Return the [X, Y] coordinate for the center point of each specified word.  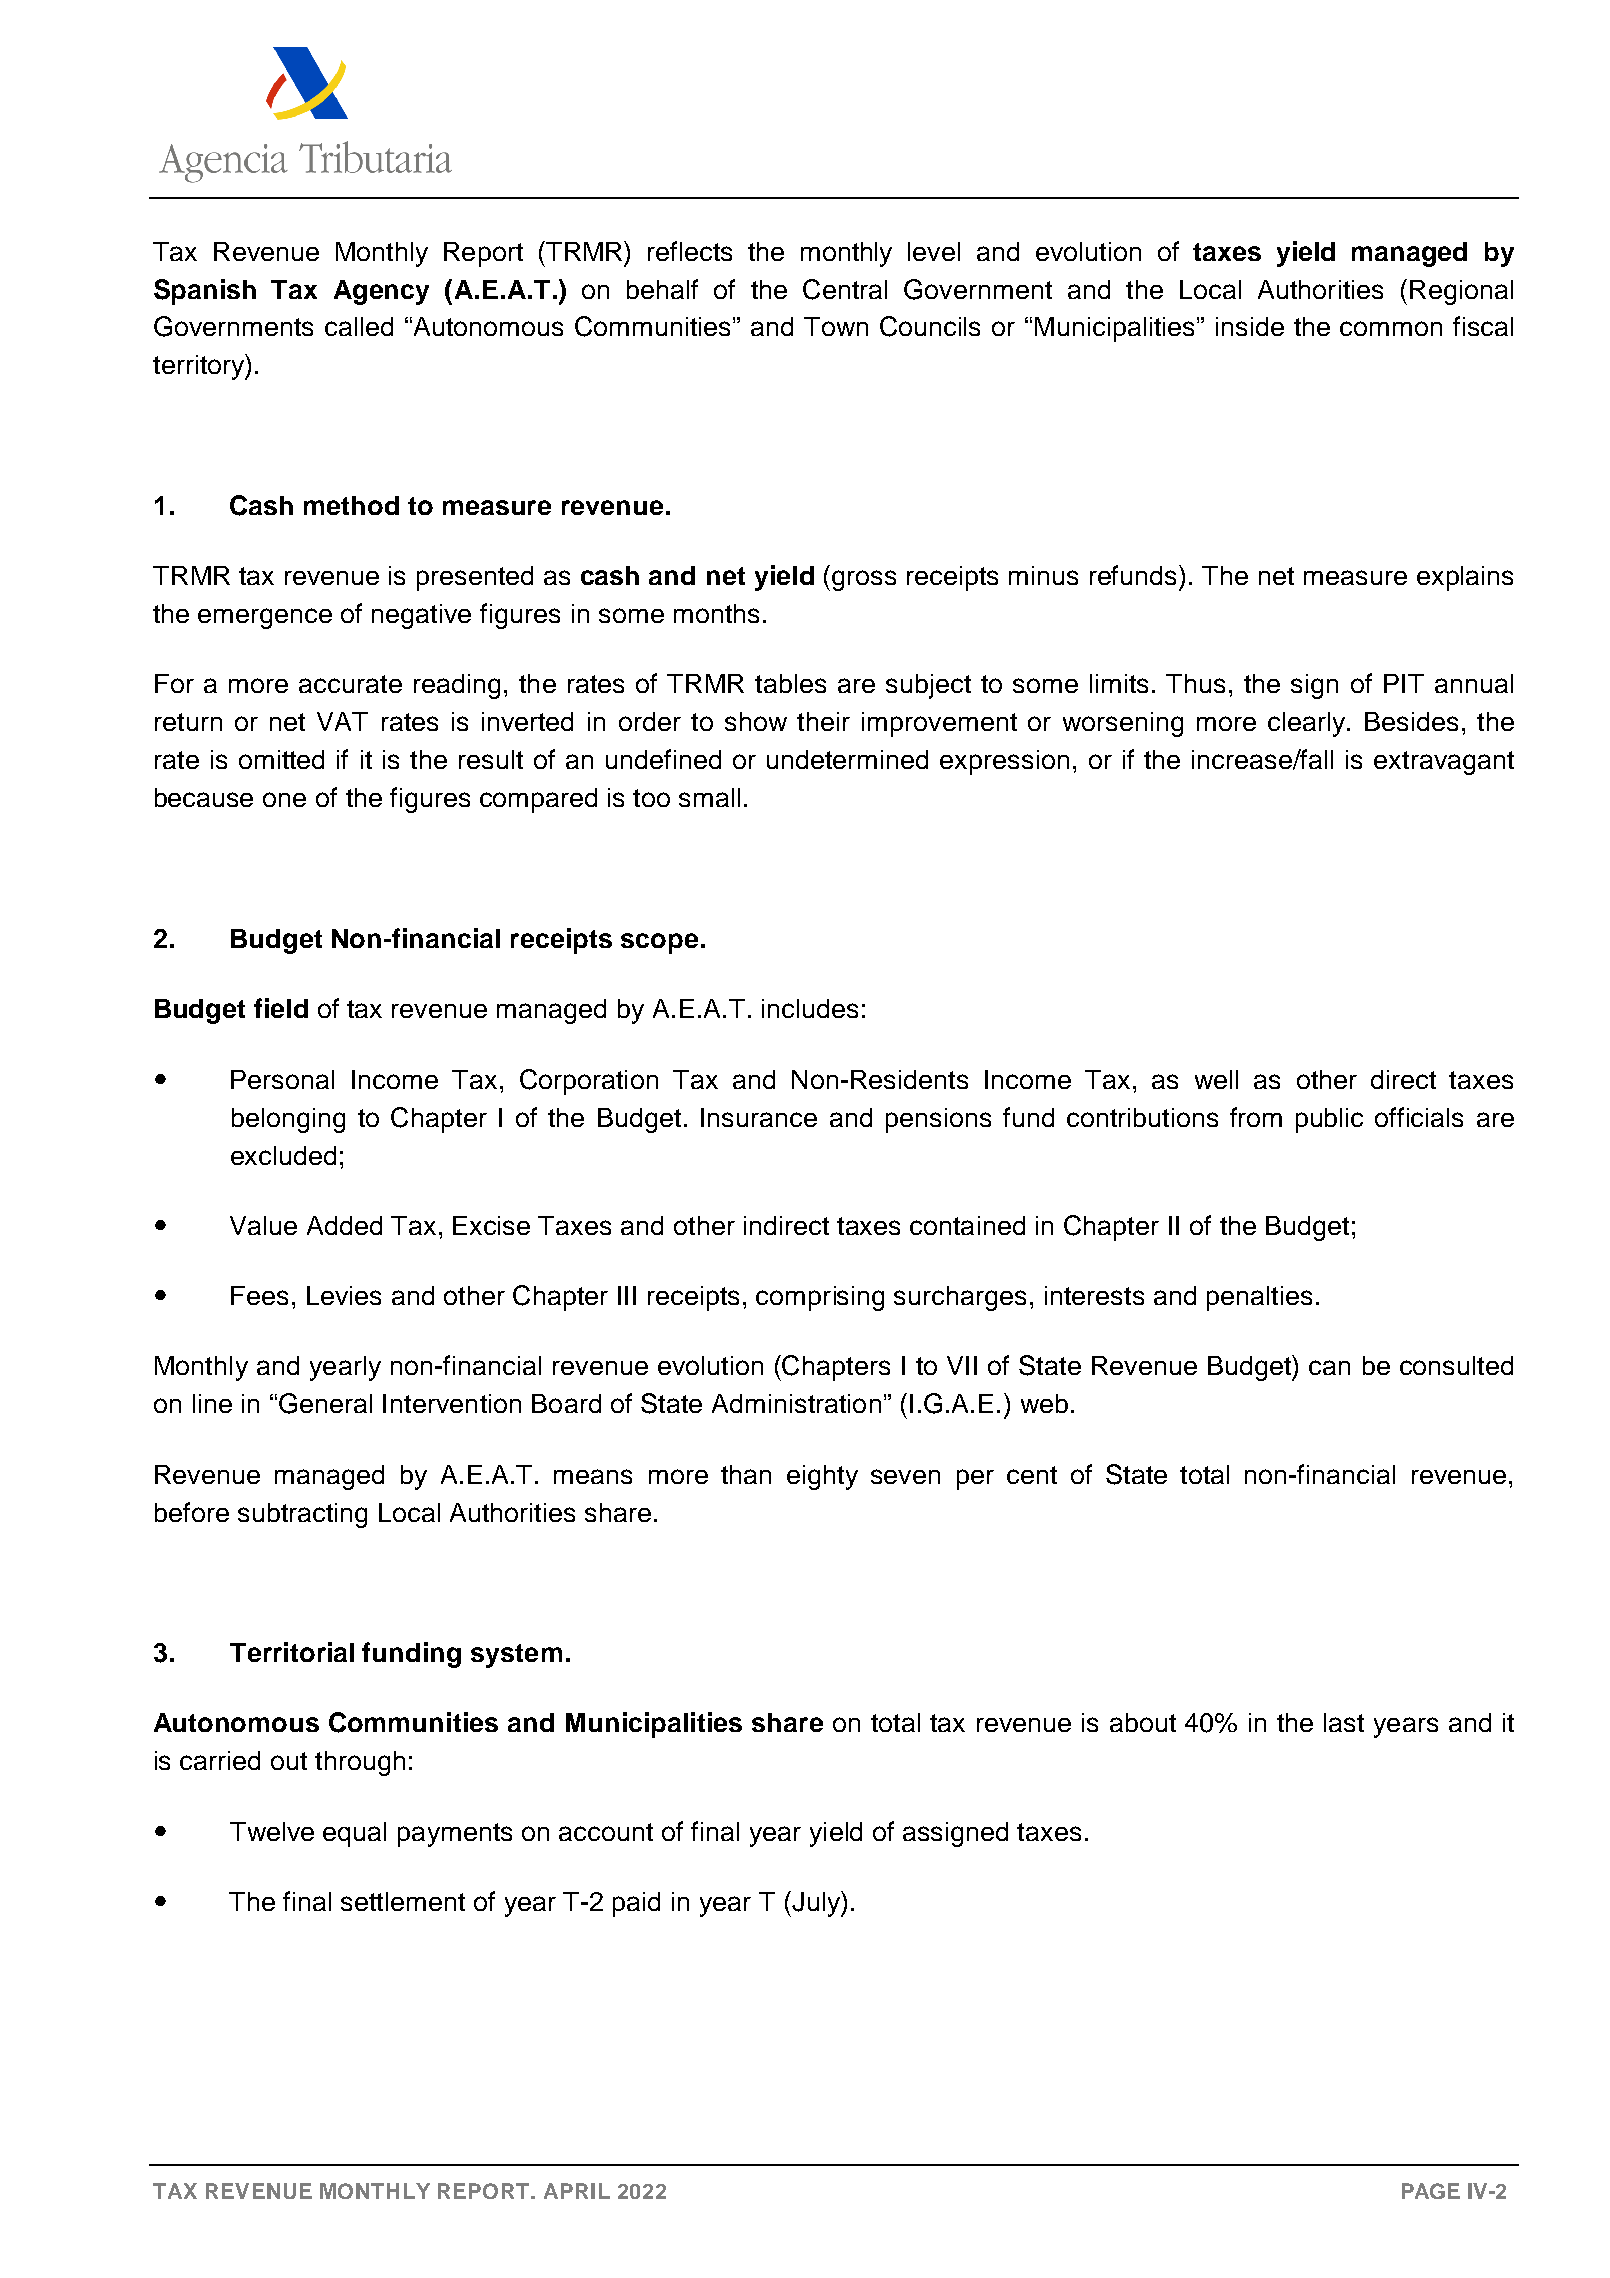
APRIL [577, 2191]
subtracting [302, 1515]
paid [636, 1904]
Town [836, 326]
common [1391, 328]
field [281, 1008]
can [1329, 1367]
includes [810, 1008]
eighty [822, 1477]
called [359, 326]
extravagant [1444, 763]
